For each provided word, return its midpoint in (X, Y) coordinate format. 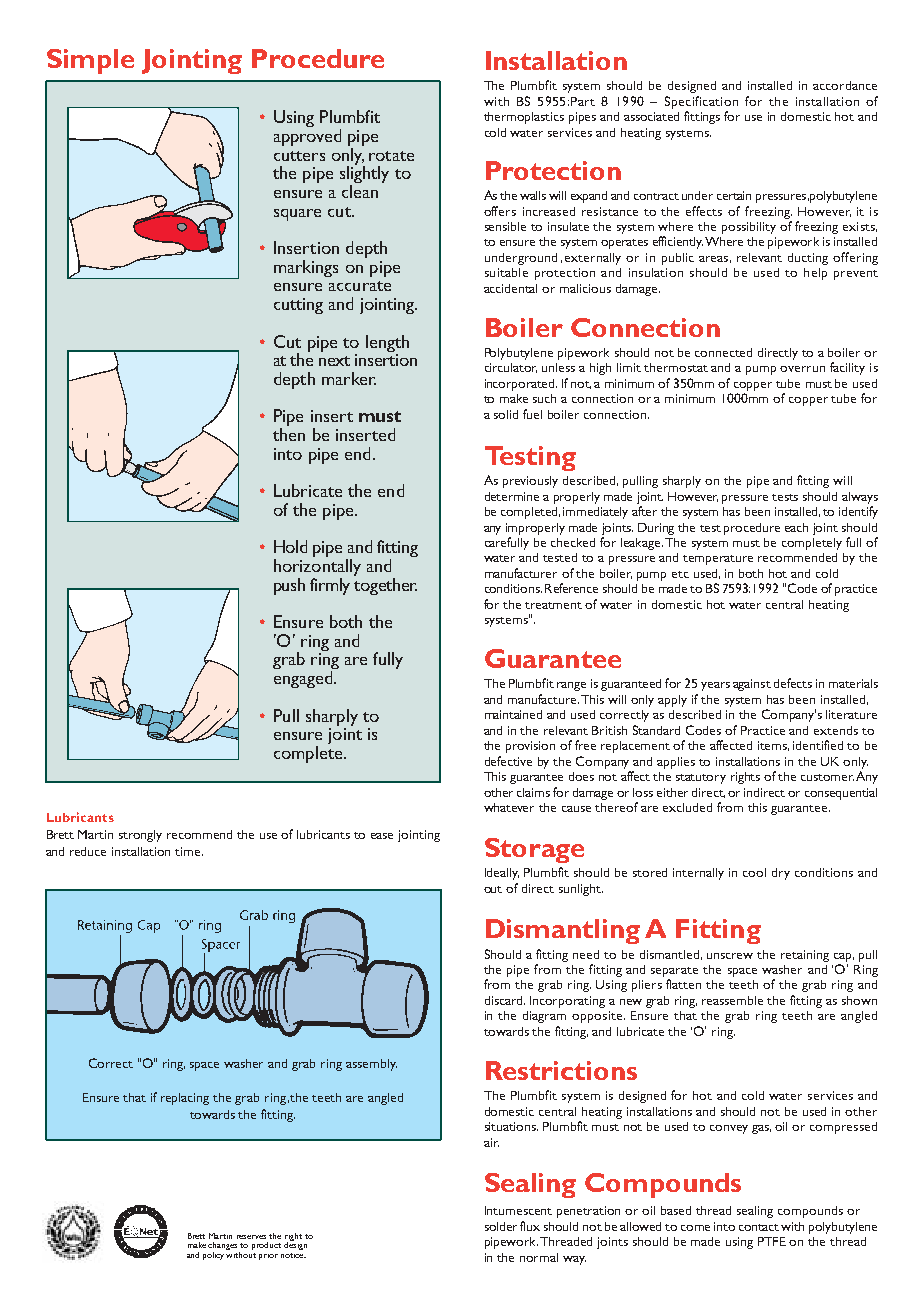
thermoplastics (524, 118)
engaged (303, 679)
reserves (251, 1237)
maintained (513, 714)
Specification (701, 102)
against (752, 685)
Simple (90, 61)
